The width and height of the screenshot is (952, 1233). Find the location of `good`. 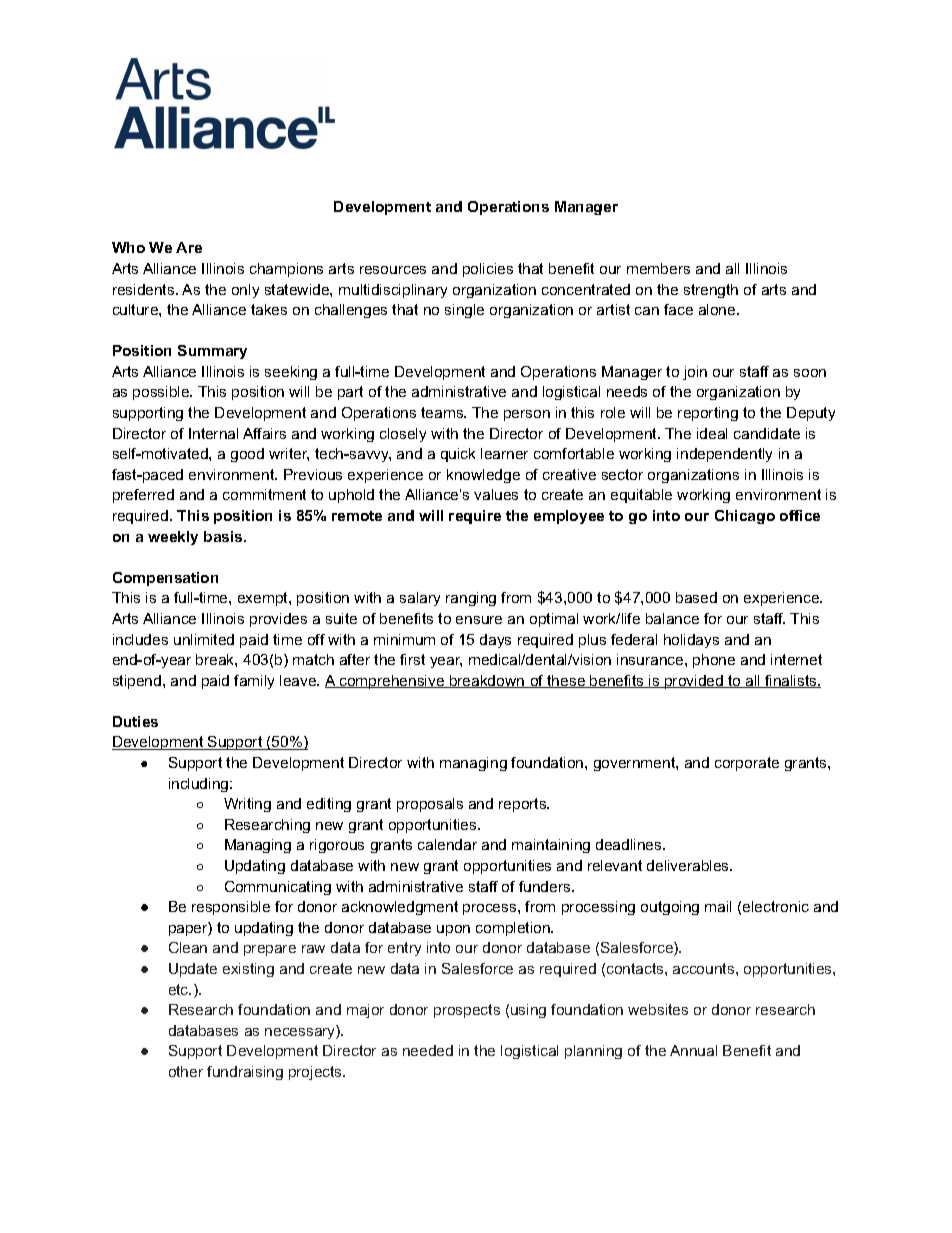

good is located at coordinates (247, 455).
